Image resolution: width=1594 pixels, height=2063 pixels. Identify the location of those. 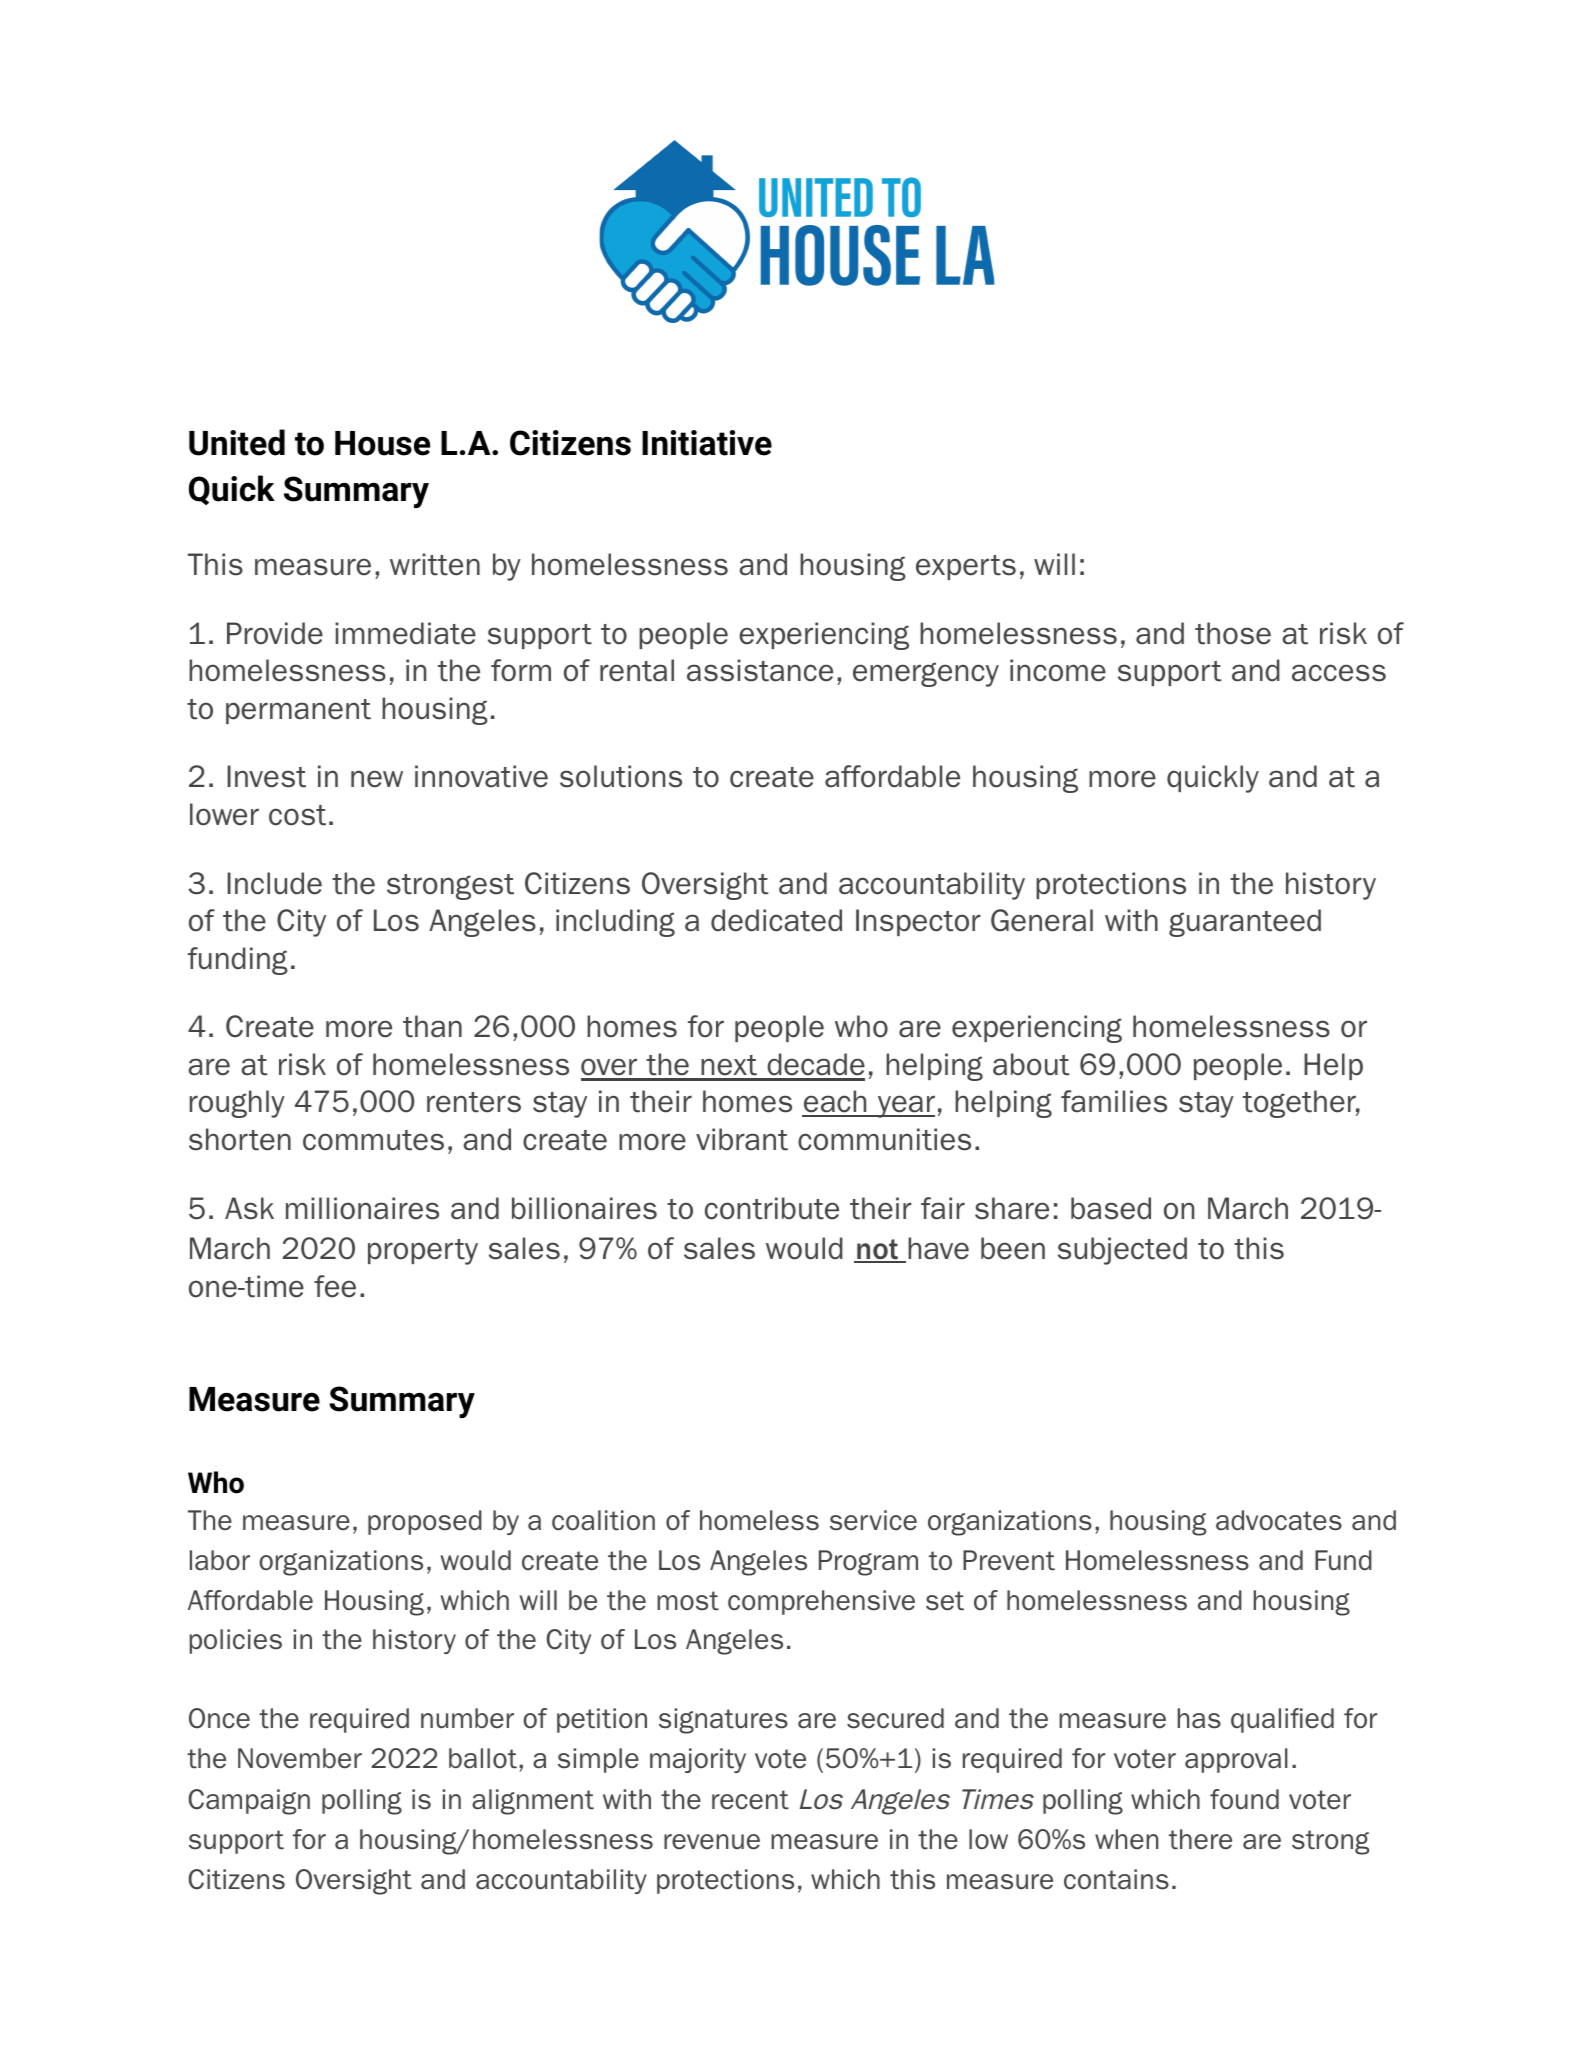
(1233, 633).
